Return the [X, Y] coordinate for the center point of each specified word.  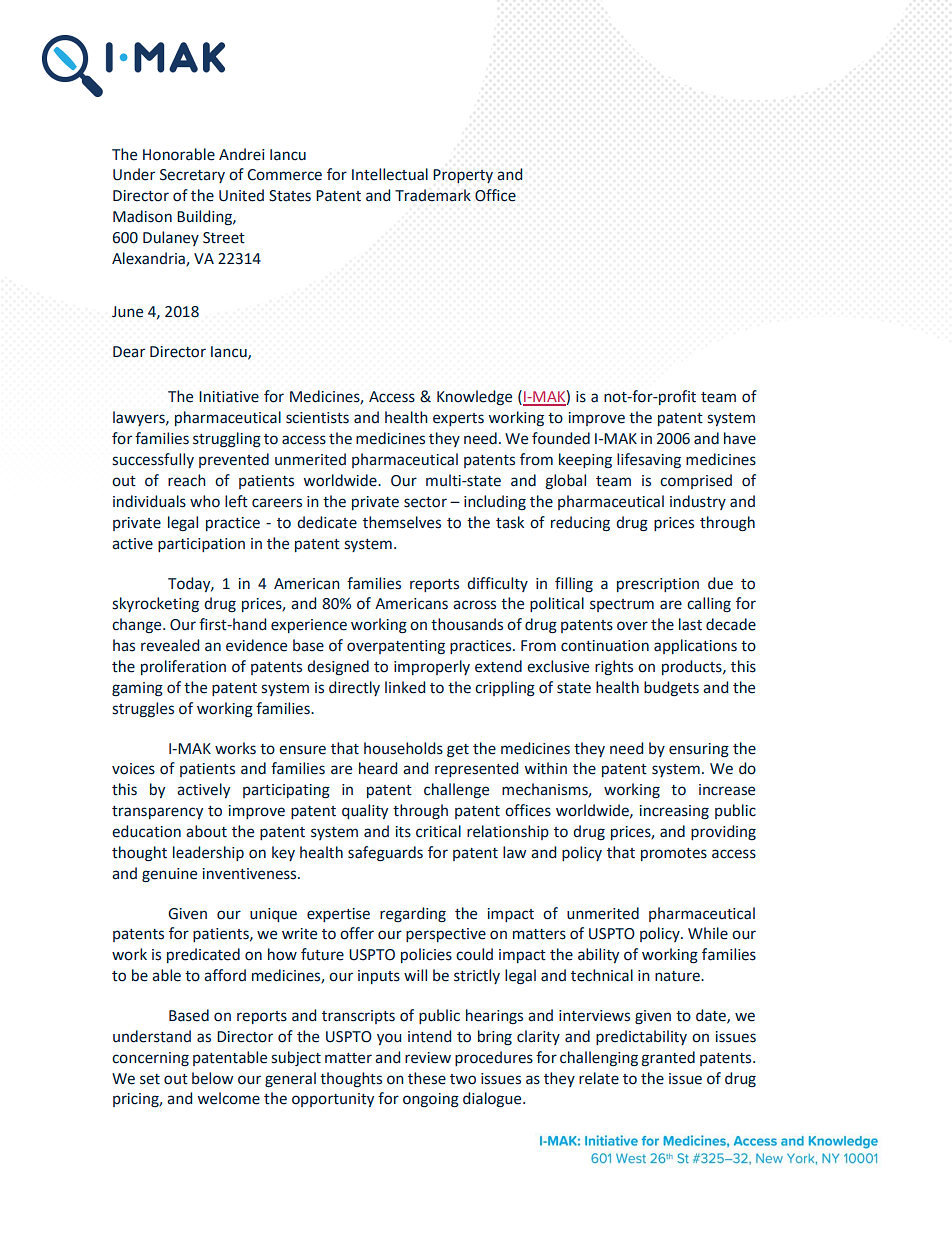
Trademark [433, 195]
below [212, 1078]
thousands [467, 624]
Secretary [192, 176]
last [690, 624]
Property [463, 176]
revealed [170, 645]
